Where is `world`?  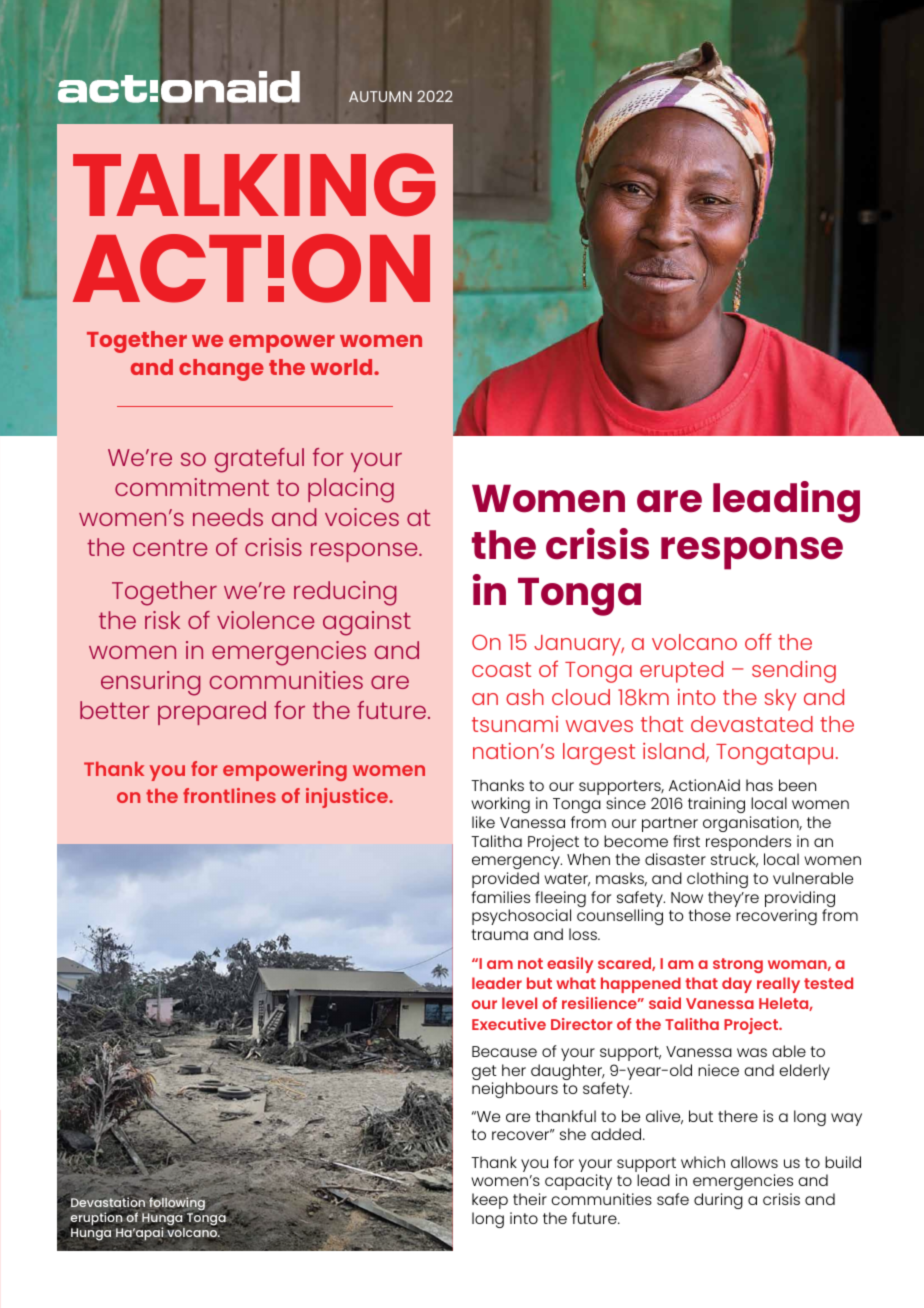
world is located at coordinates (342, 367).
